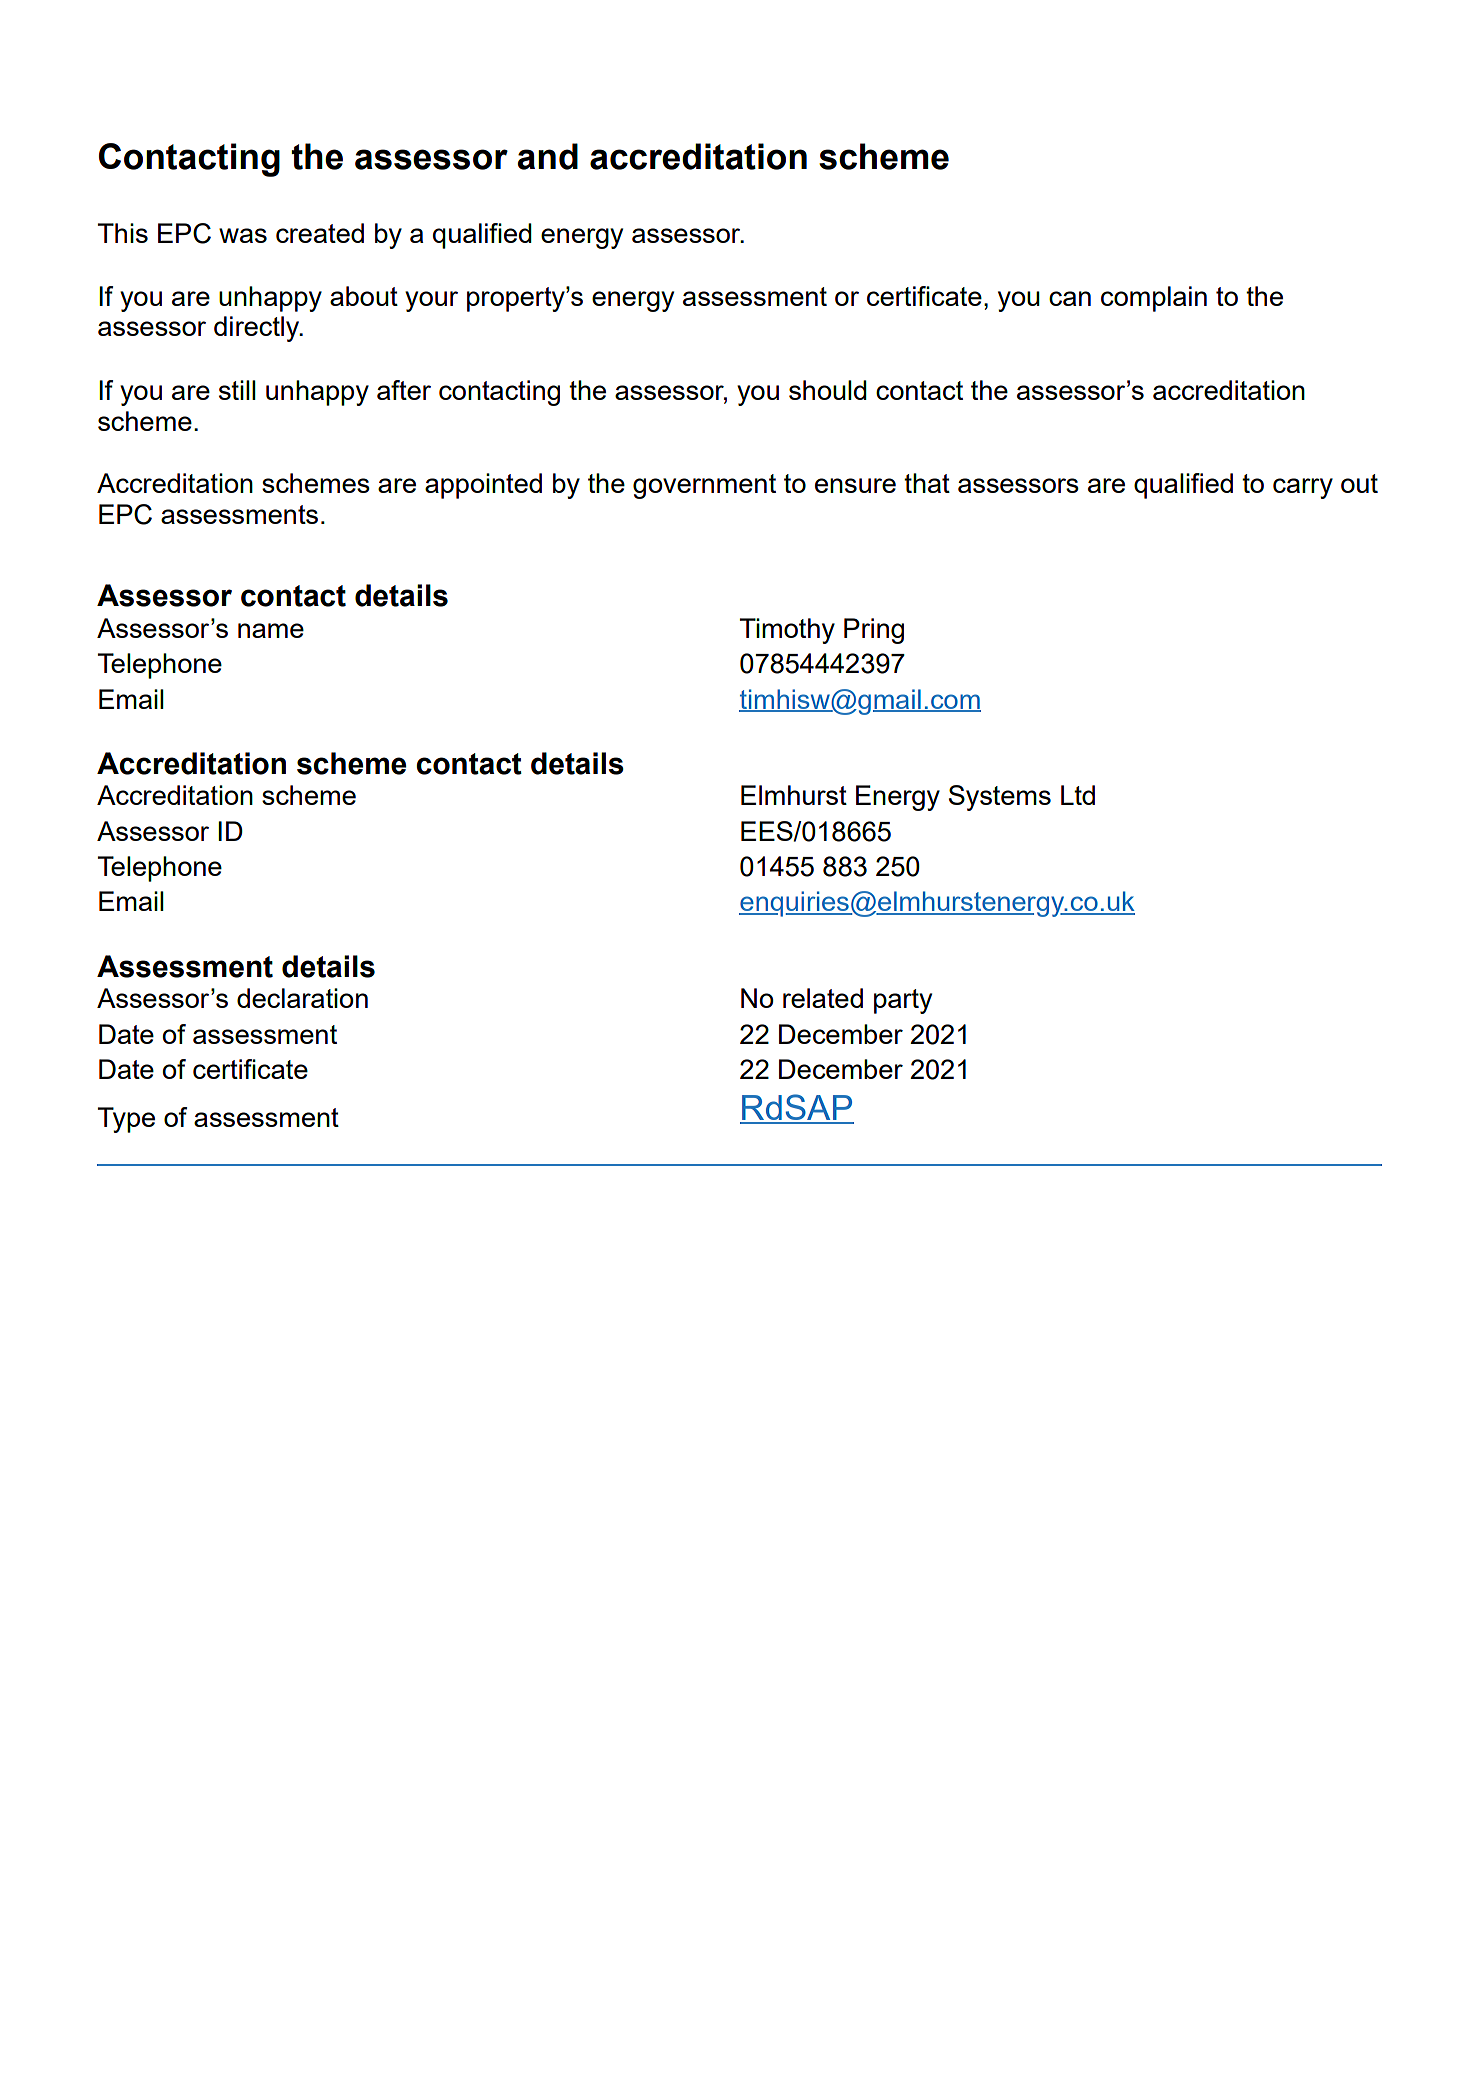 The height and width of the screenshot is (2087, 1479). What do you see at coordinates (1154, 299) in the screenshot?
I see `complain` at bounding box center [1154, 299].
